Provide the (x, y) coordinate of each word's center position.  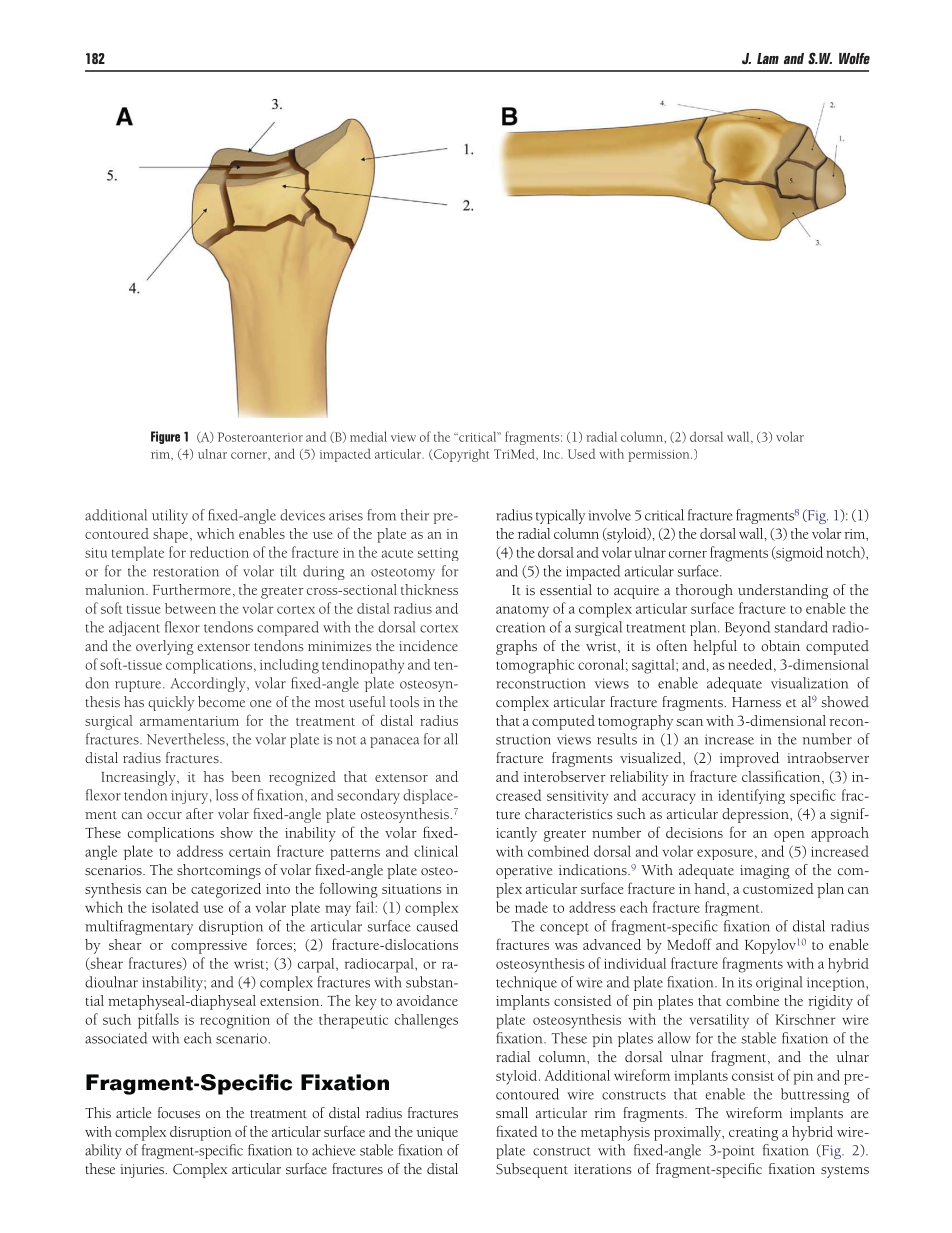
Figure (165, 437)
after (199, 813)
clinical (436, 851)
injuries (143, 1171)
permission (660, 456)
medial (368, 436)
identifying (751, 796)
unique (437, 1134)
